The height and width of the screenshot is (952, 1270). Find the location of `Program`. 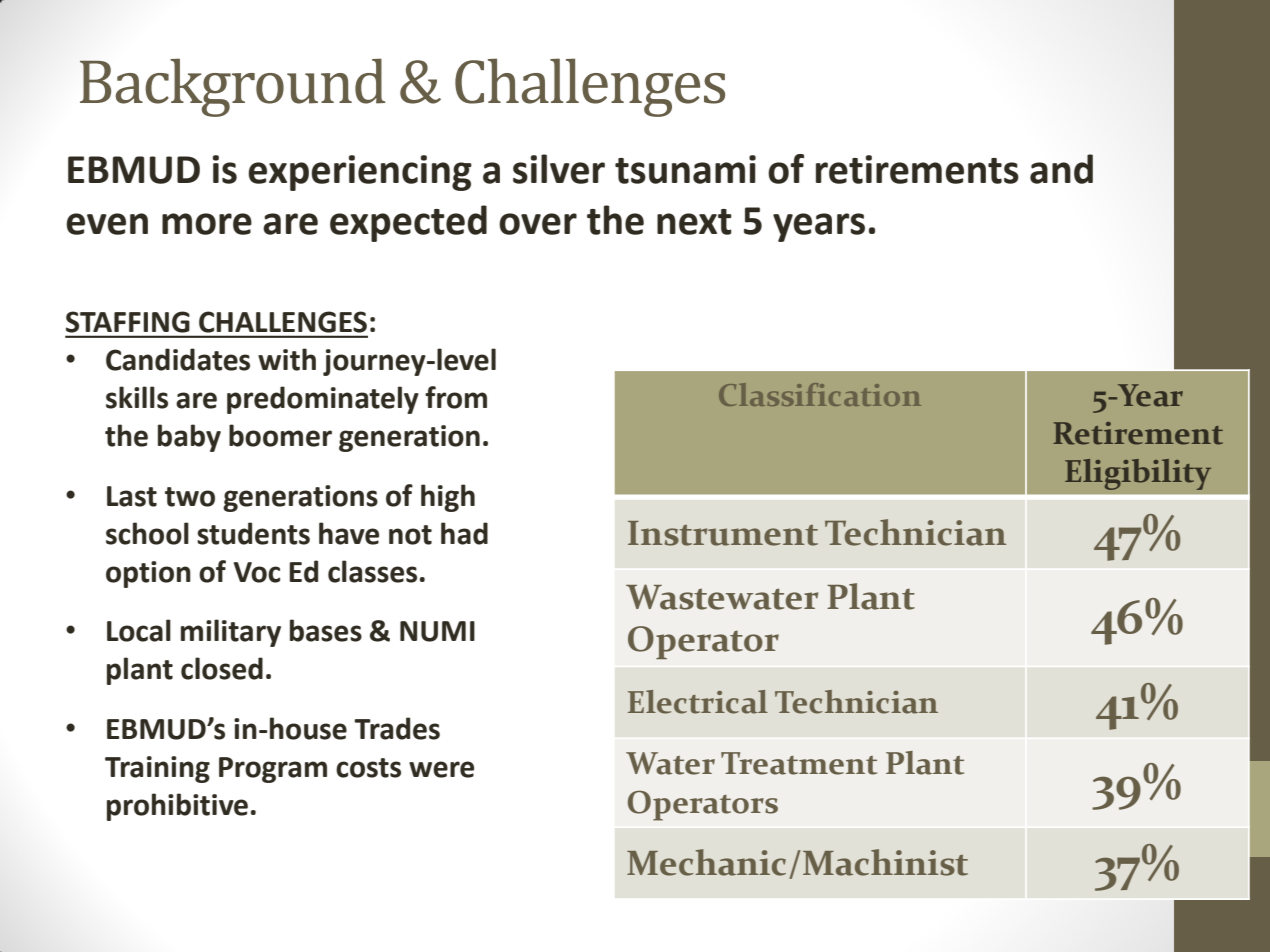

Program is located at coordinates (273, 770).
